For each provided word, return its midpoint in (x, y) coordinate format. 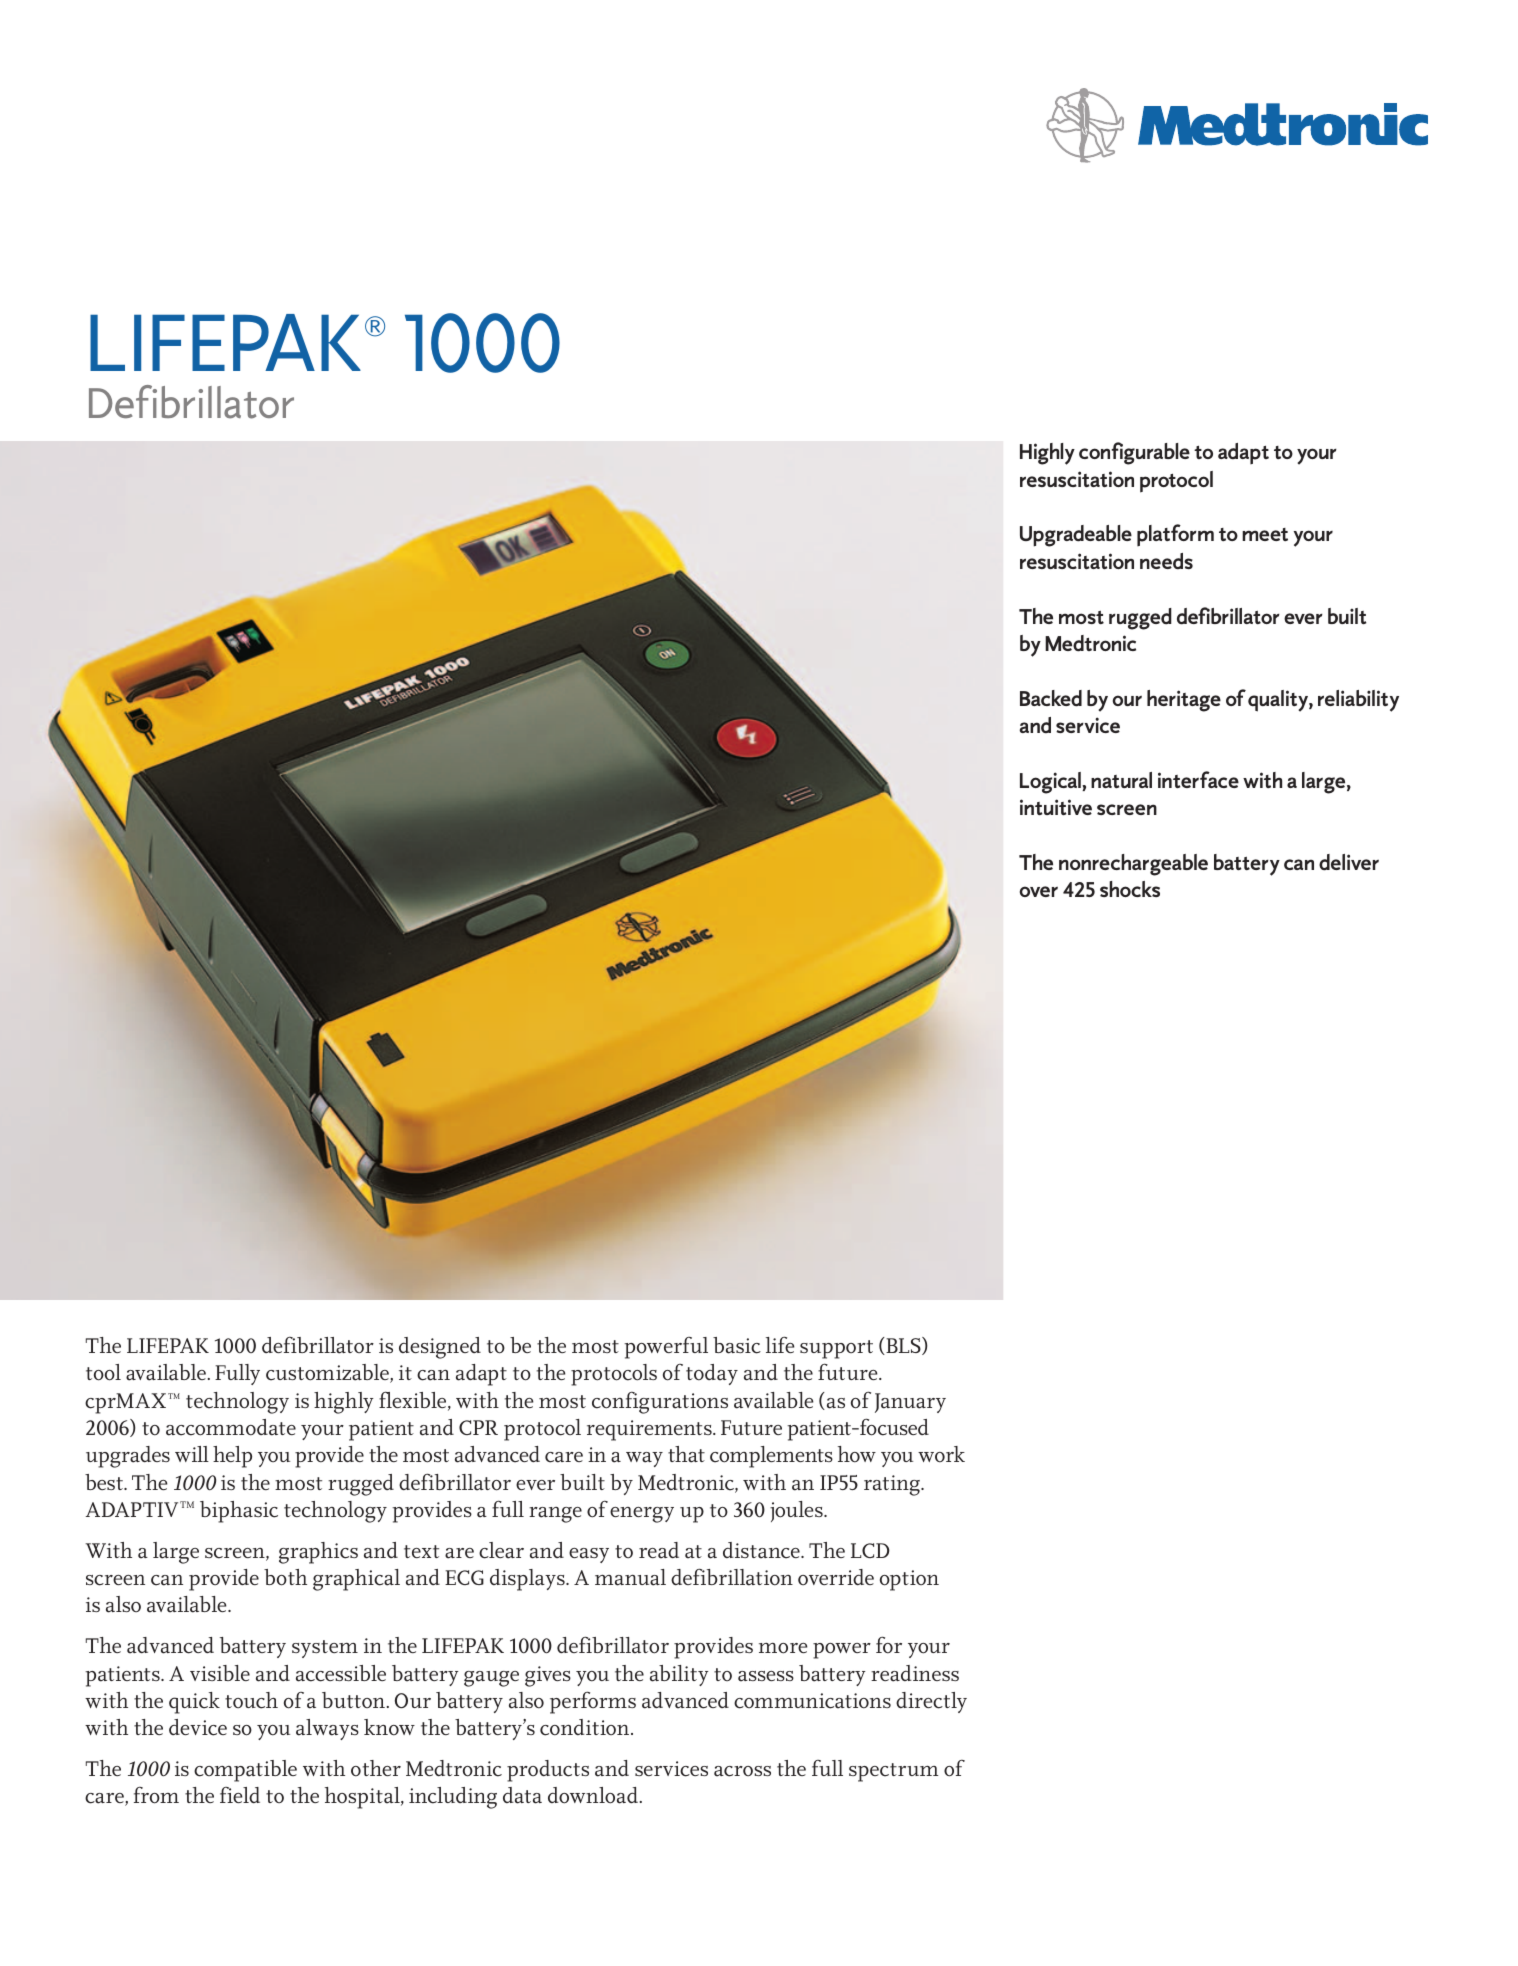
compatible (245, 1771)
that (686, 1454)
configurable (1134, 453)
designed (440, 1348)
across (742, 1771)
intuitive (1056, 807)
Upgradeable (1076, 536)
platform (1175, 535)
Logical (1051, 783)
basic (737, 1345)
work (941, 1454)
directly (931, 1702)
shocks (1130, 889)
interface (1198, 779)
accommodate (231, 1427)
